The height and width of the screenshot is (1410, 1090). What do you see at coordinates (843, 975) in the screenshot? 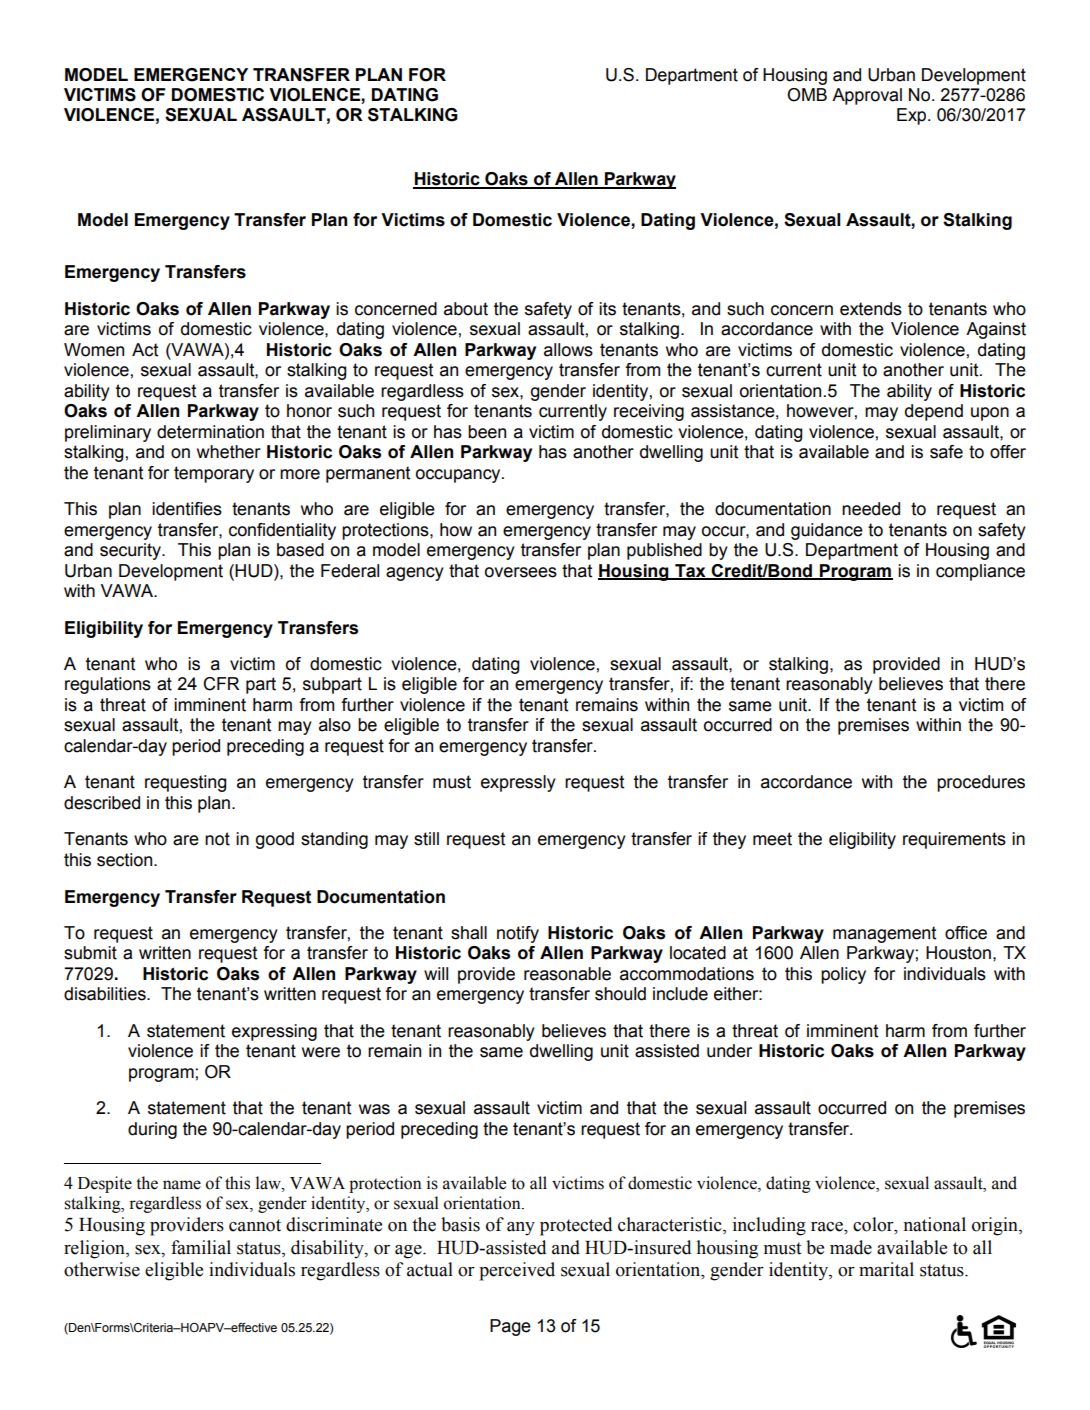
I see `policy` at bounding box center [843, 975].
